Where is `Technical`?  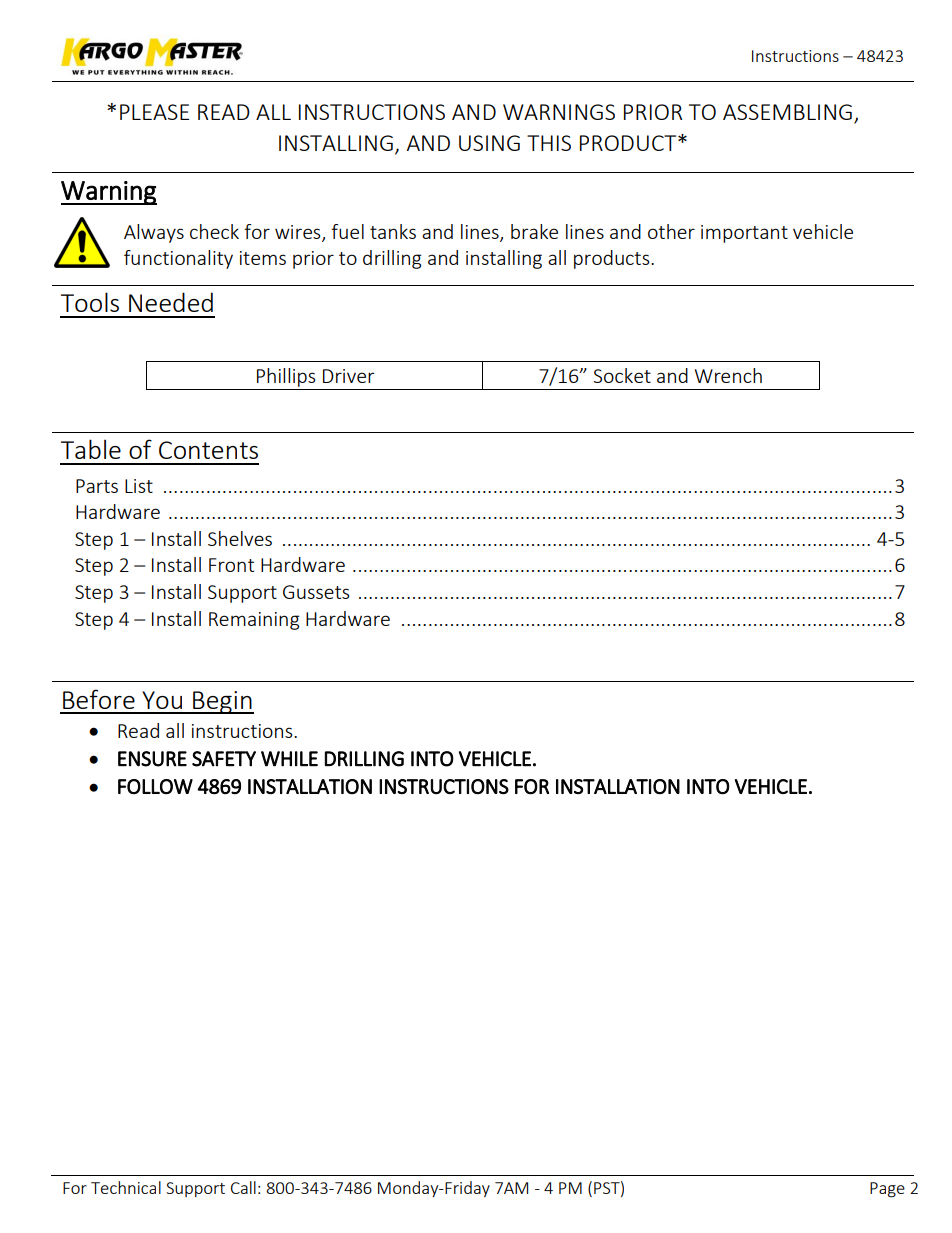 Technical is located at coordinates (126, 1187).
